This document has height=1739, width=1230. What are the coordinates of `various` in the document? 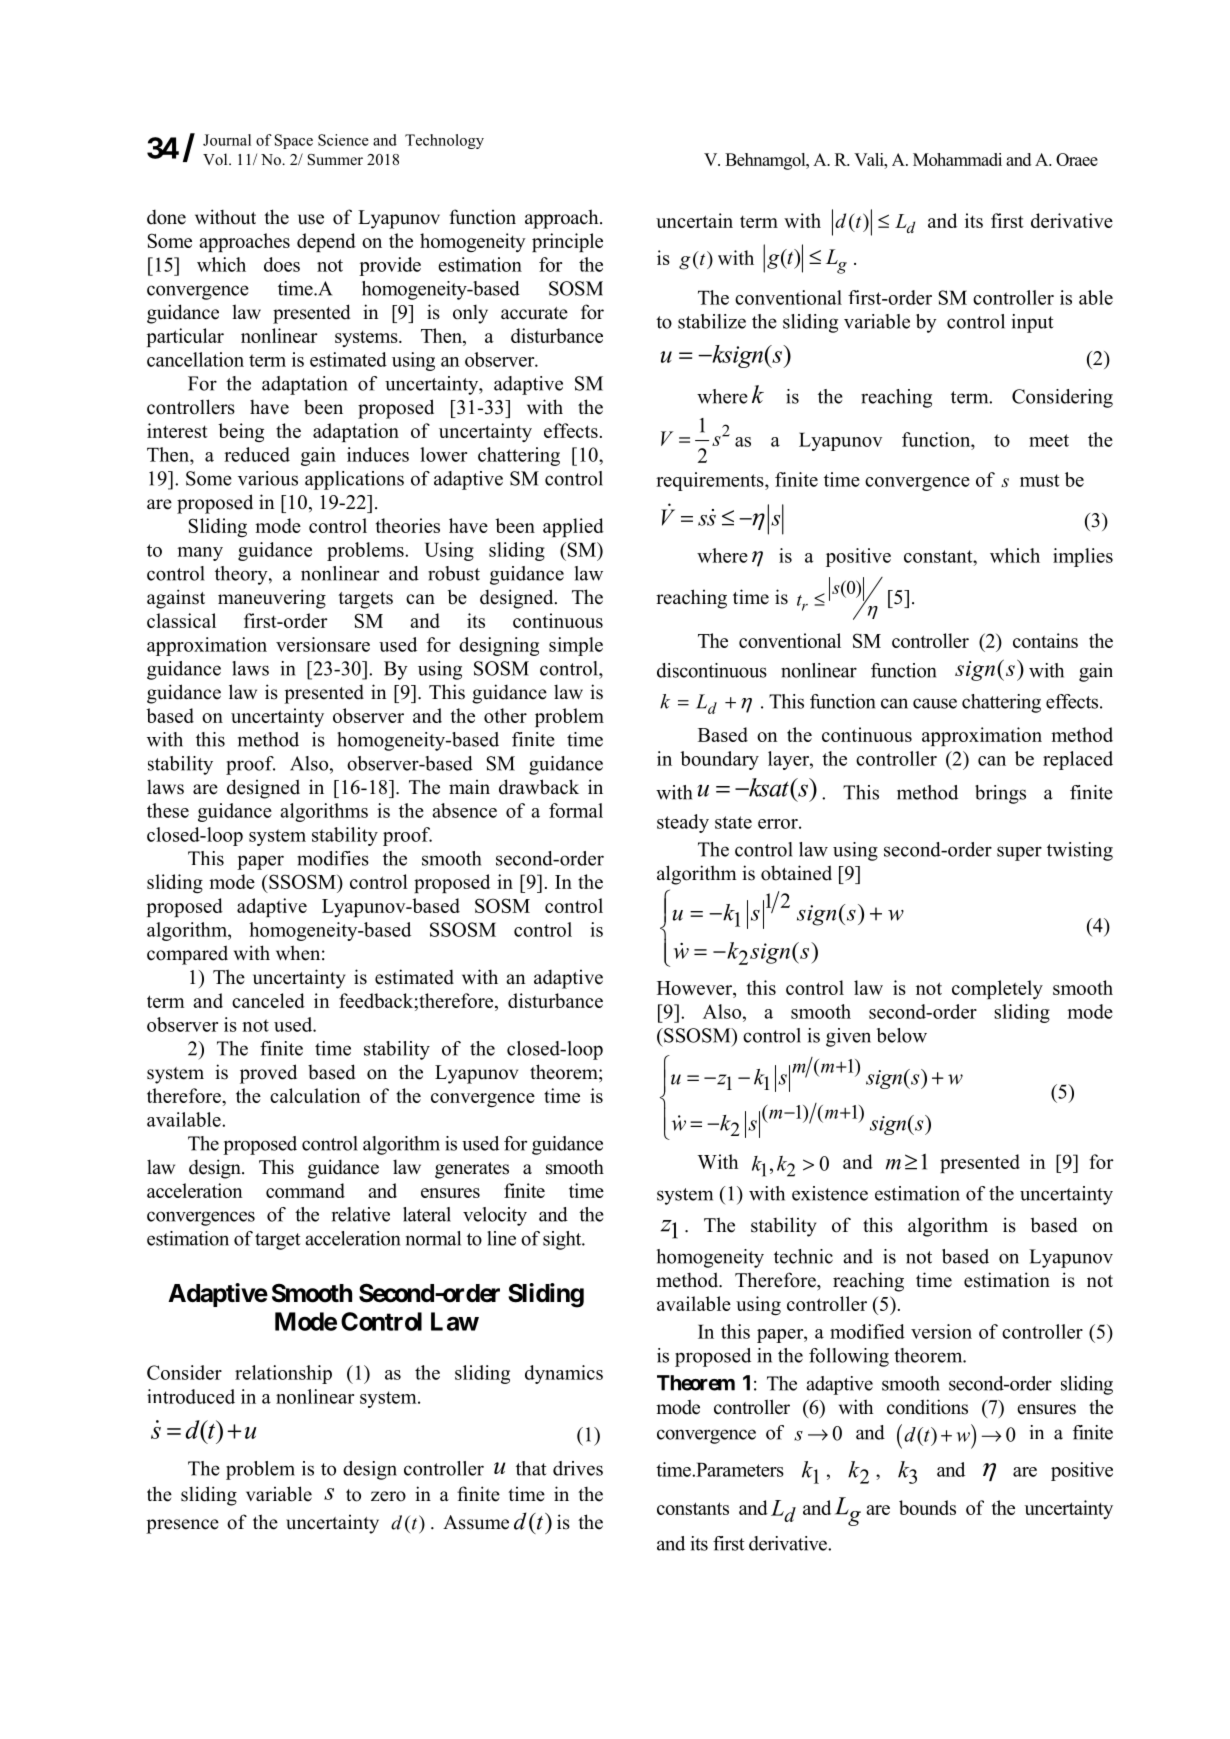 It's located at (268, 478).
